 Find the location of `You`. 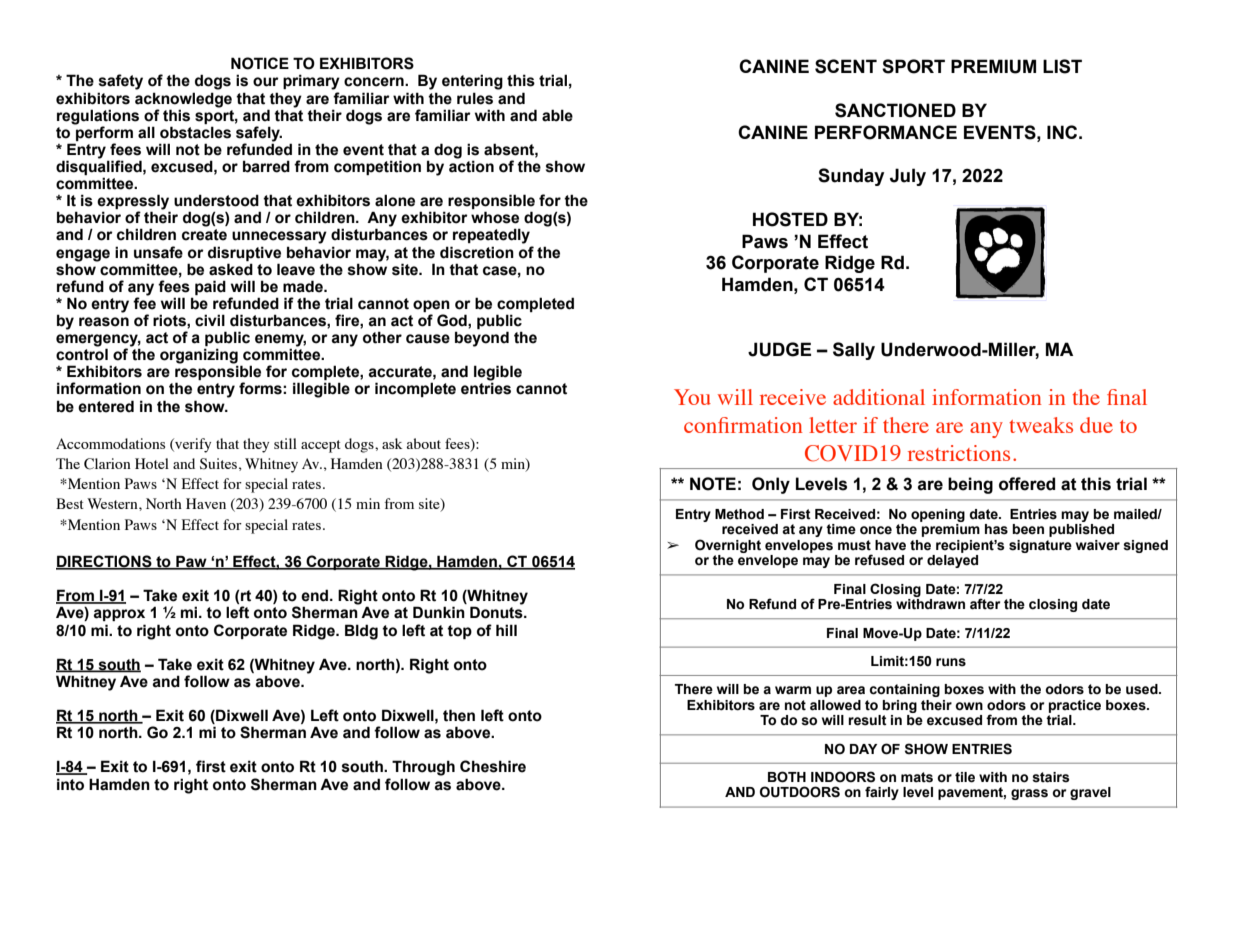

You is located at coordinates (692, 397).
